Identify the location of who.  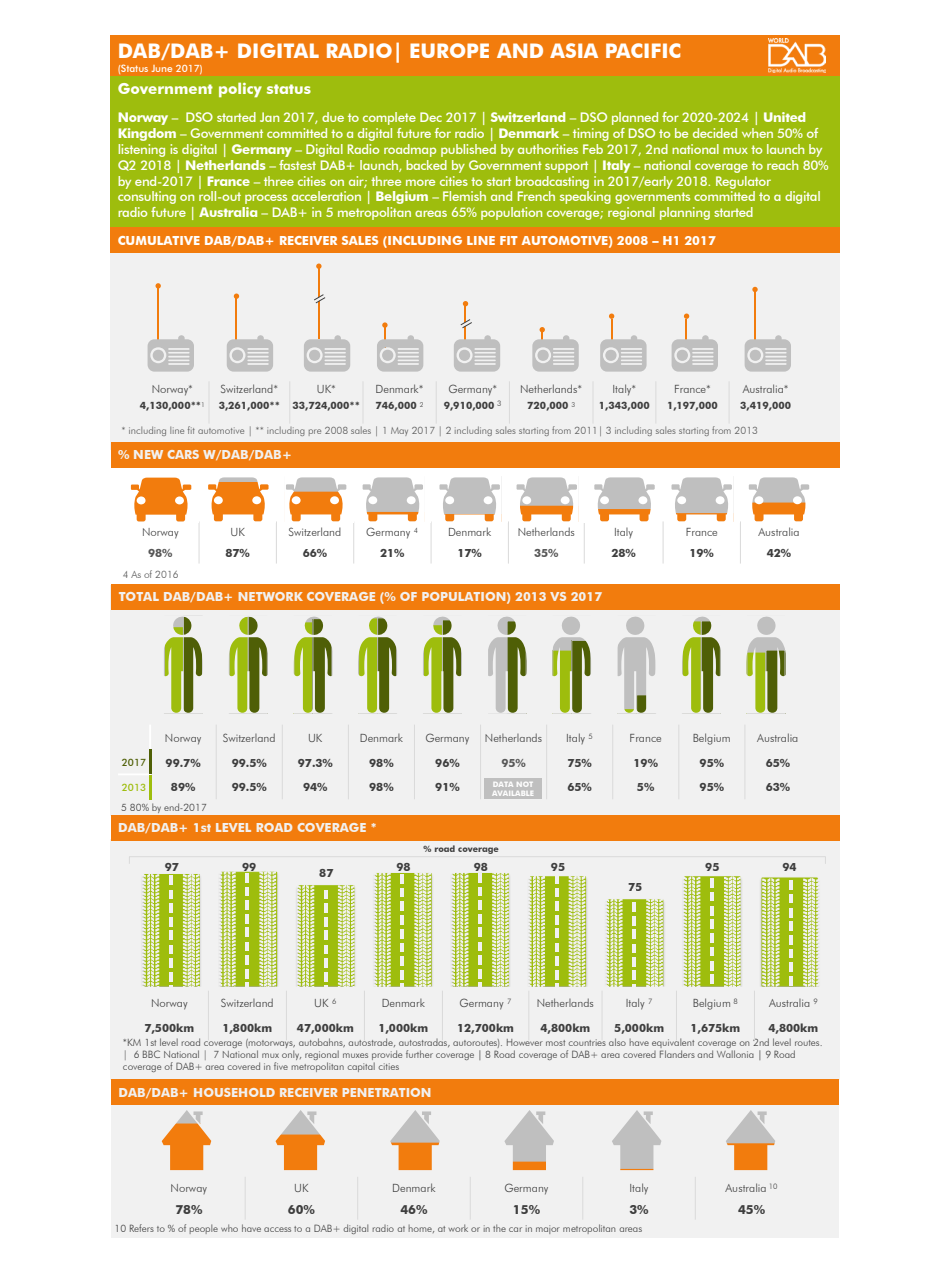
(229, 1228).
